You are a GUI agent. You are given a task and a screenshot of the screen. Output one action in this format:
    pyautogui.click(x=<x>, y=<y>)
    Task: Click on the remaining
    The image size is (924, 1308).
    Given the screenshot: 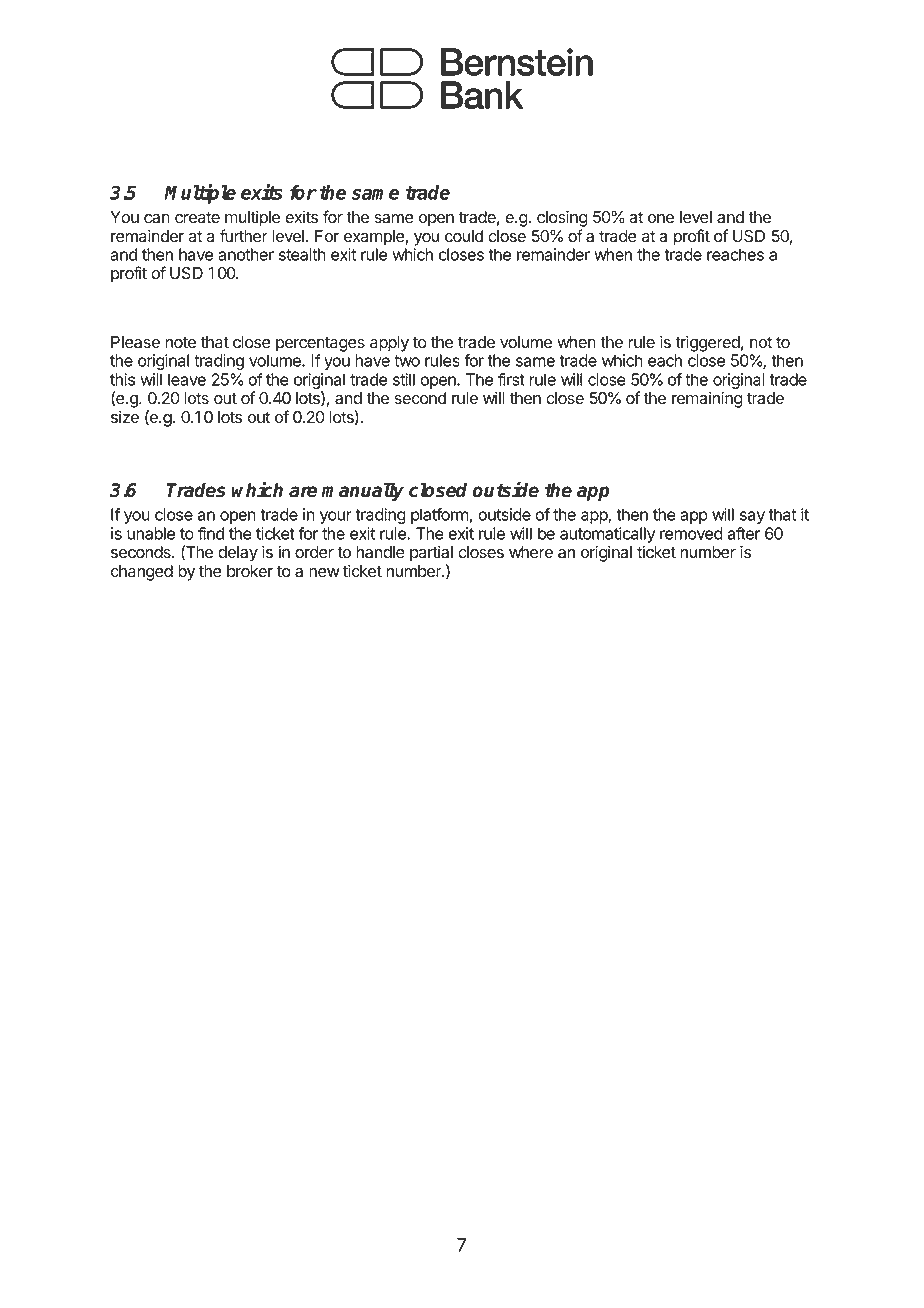 What is the action you would take?
    pyautogui.click(x=707, y=399)
